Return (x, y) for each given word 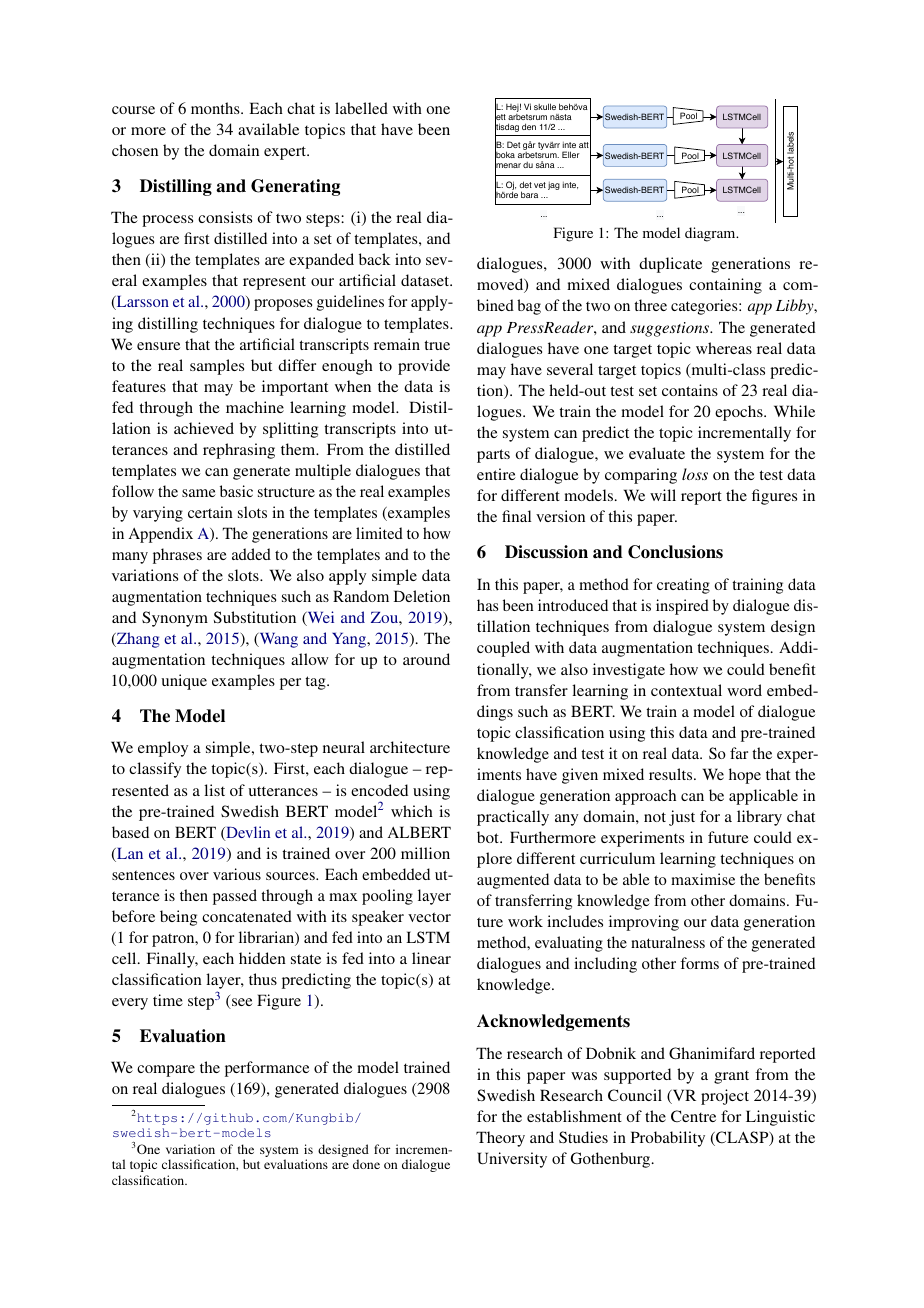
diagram (711, 234)
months (216, 108)
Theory (500, 1139)
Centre (693, 1116)
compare (166, 1071)
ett (500, 117)
